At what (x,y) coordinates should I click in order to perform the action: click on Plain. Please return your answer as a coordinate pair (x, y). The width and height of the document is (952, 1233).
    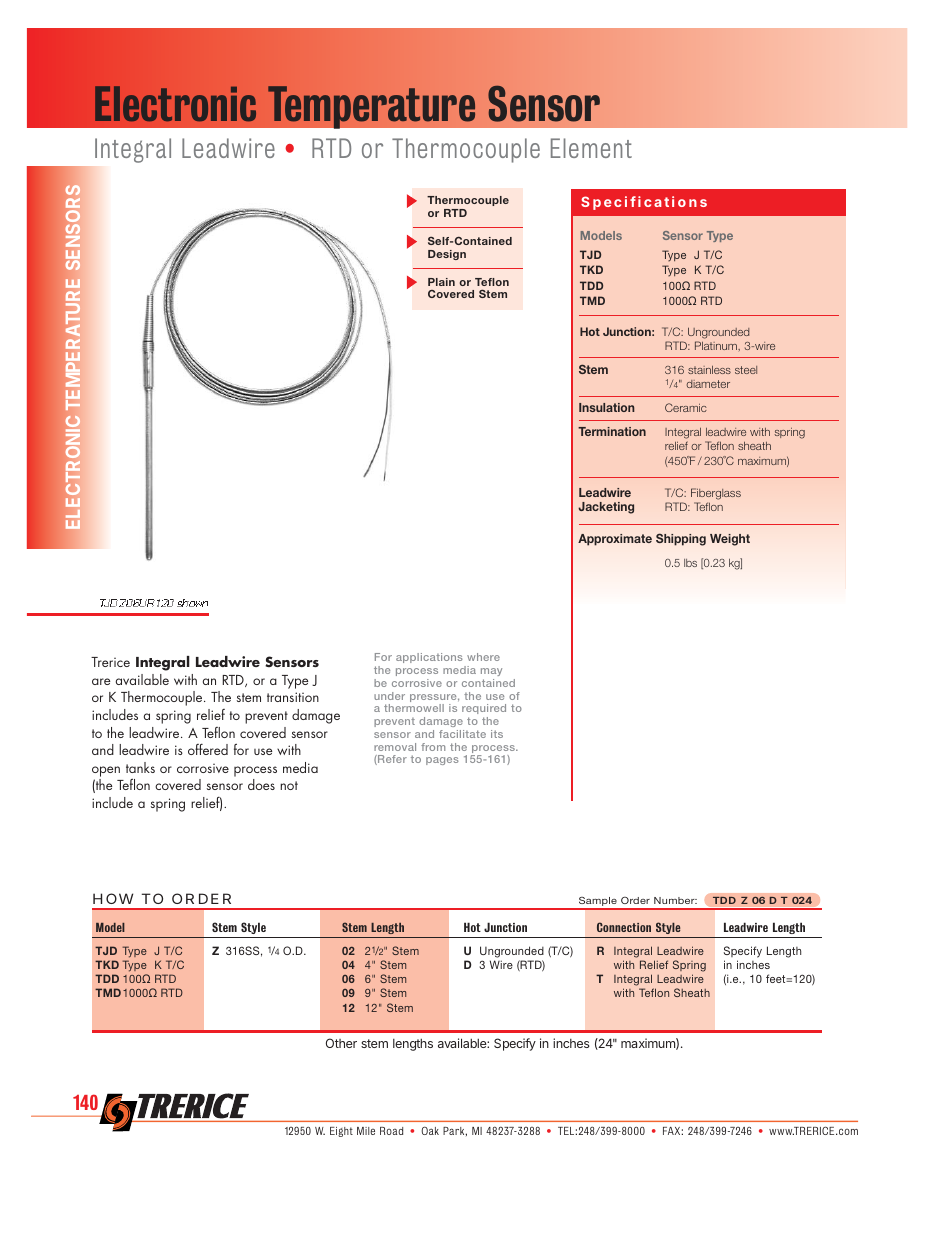
    Looking at the image, I should click on (441, 282).
